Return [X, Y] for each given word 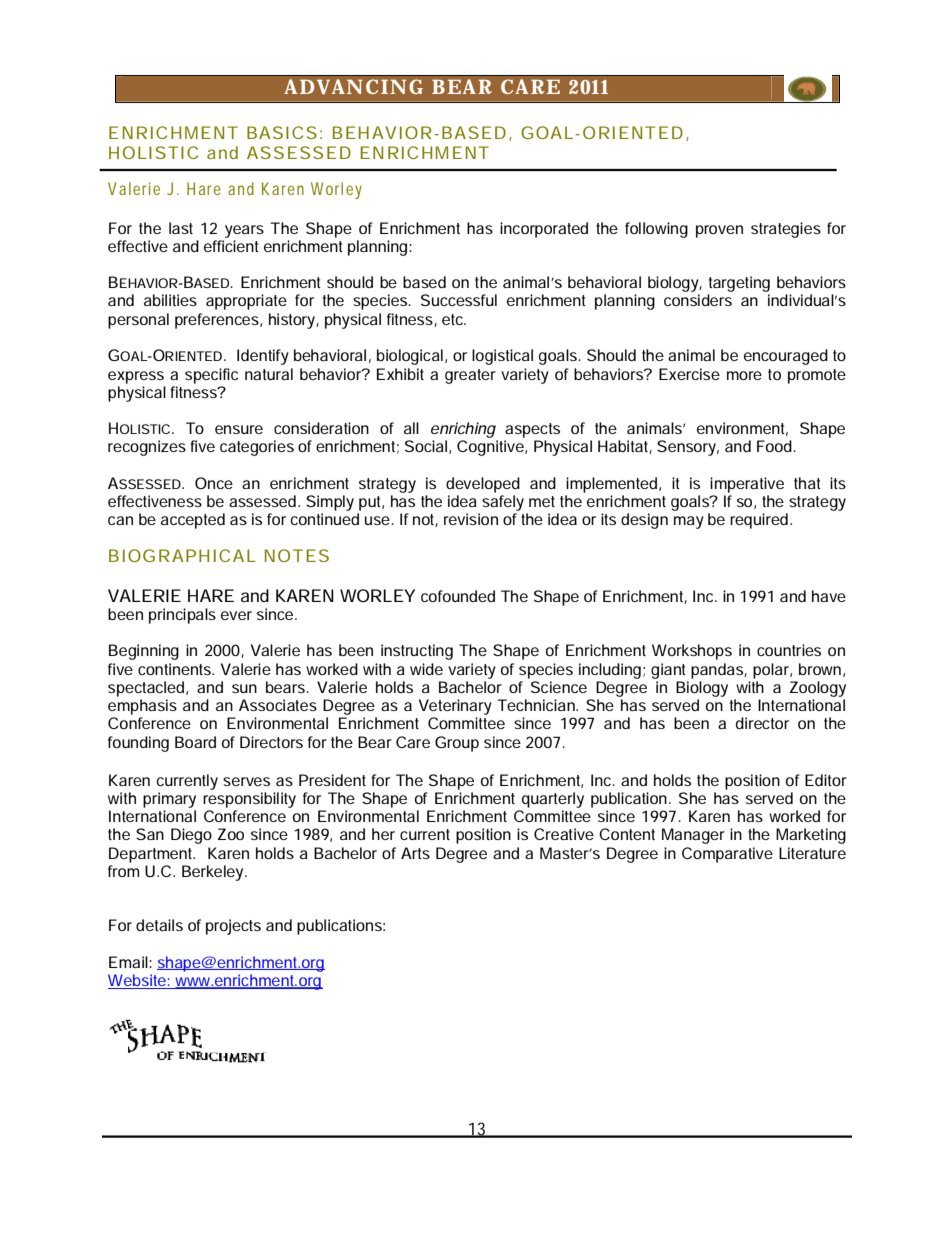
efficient [231, 246]
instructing [417, 652]
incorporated [544, 230]
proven [719, 231]
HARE [211, 595]
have [829, 596]
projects [233, 927]
